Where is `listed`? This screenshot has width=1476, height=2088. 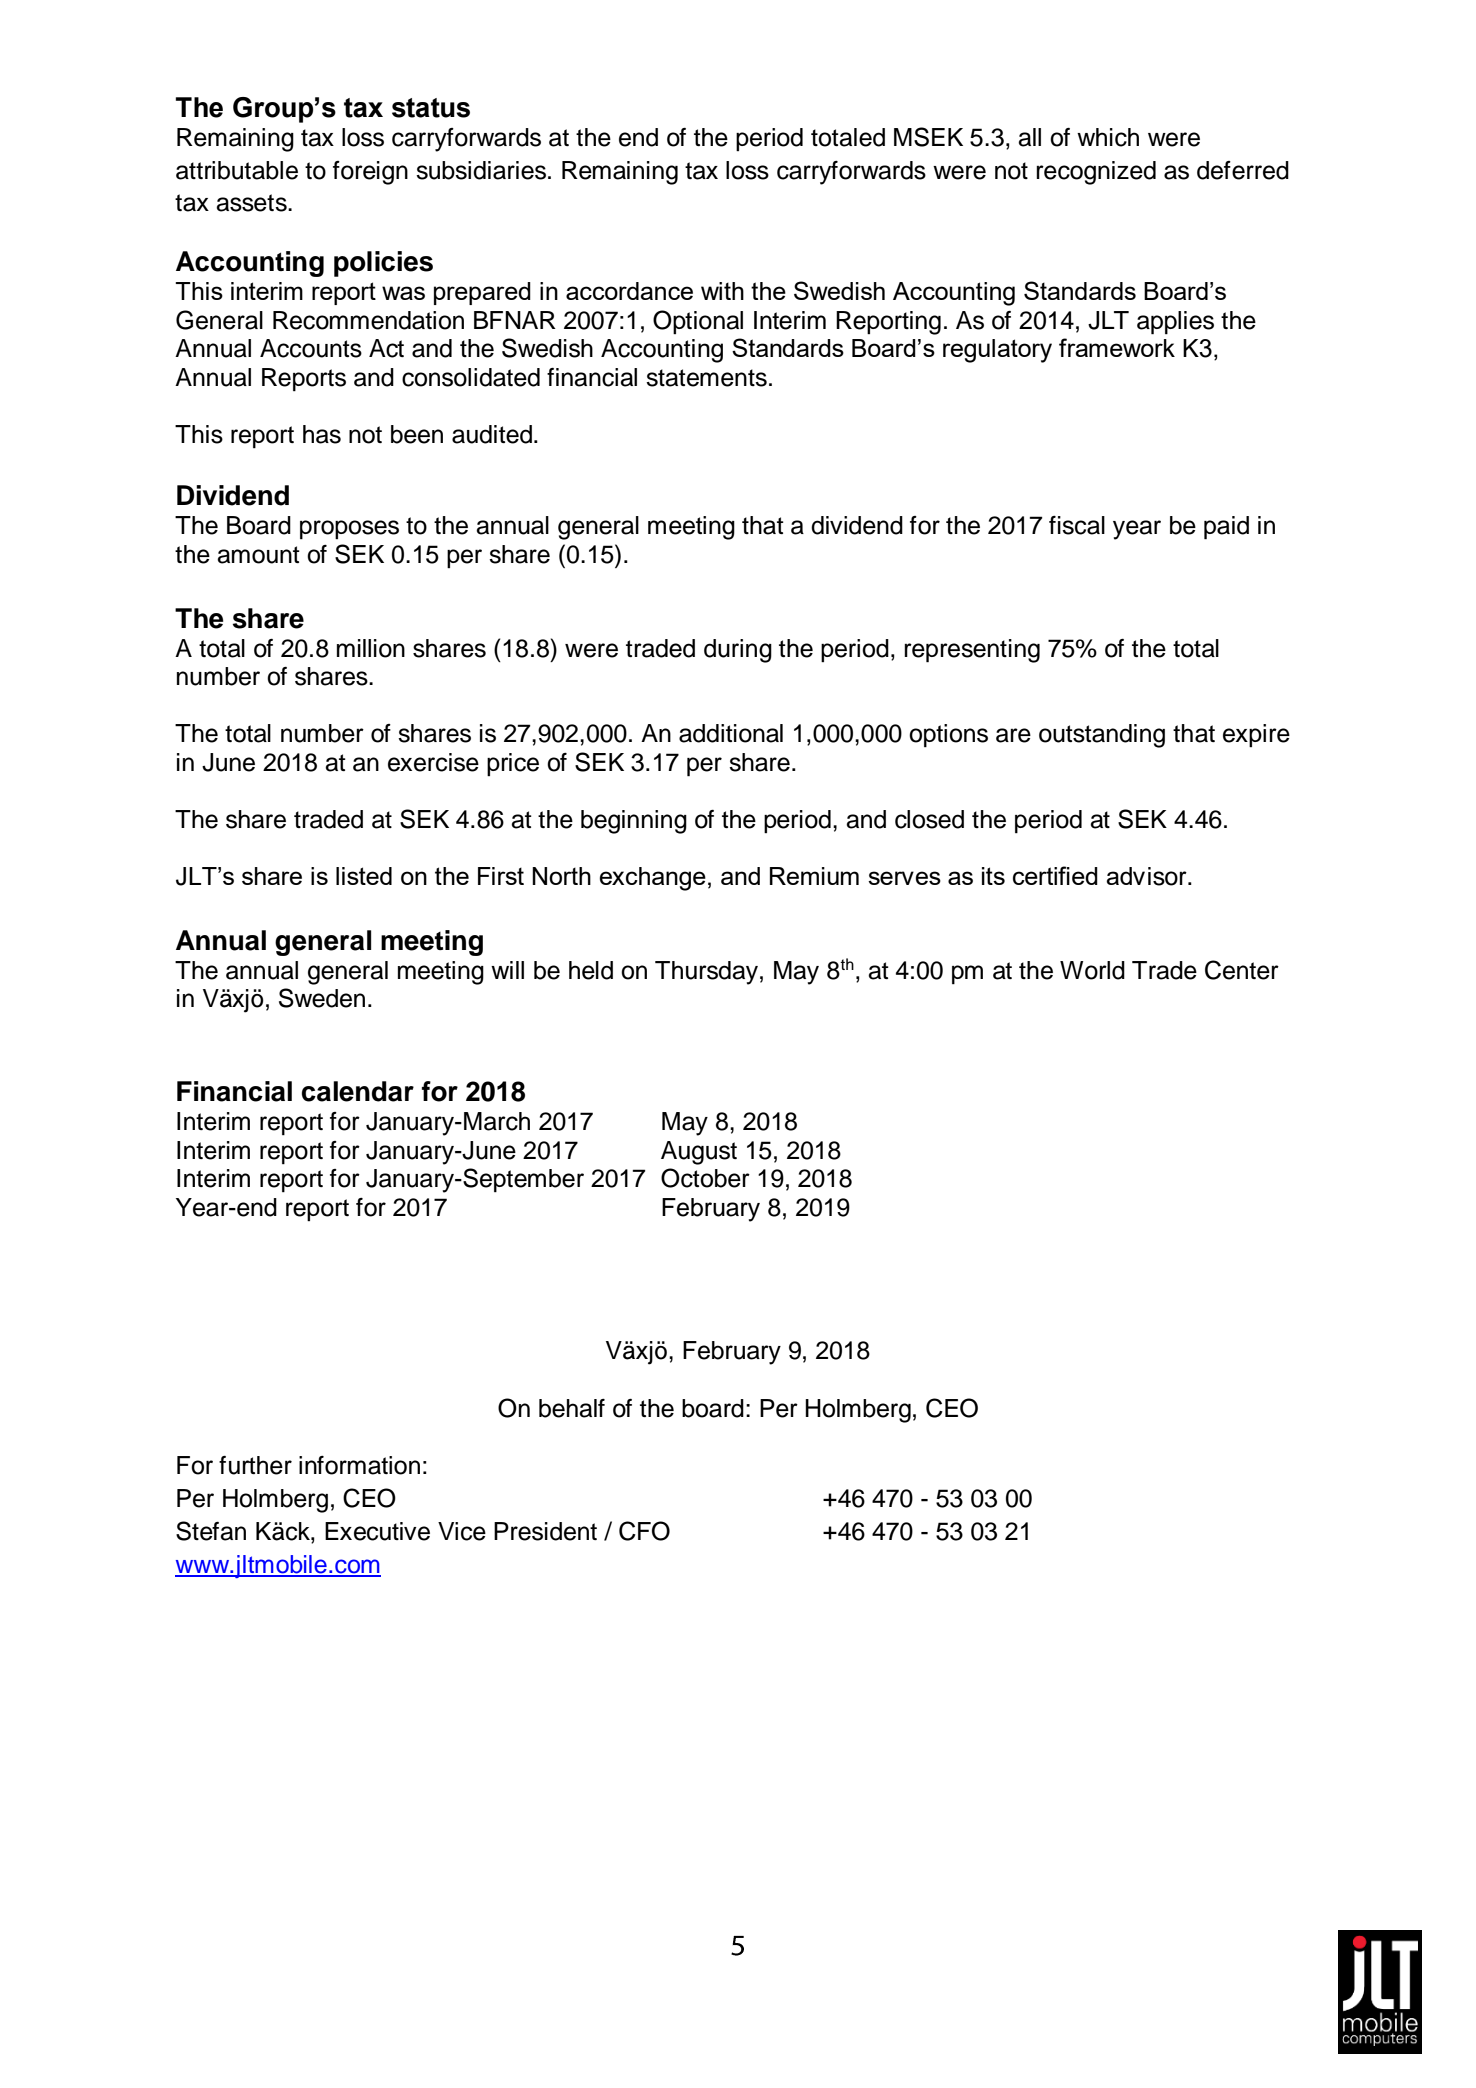 listed is located at coordinates (364, 876).
